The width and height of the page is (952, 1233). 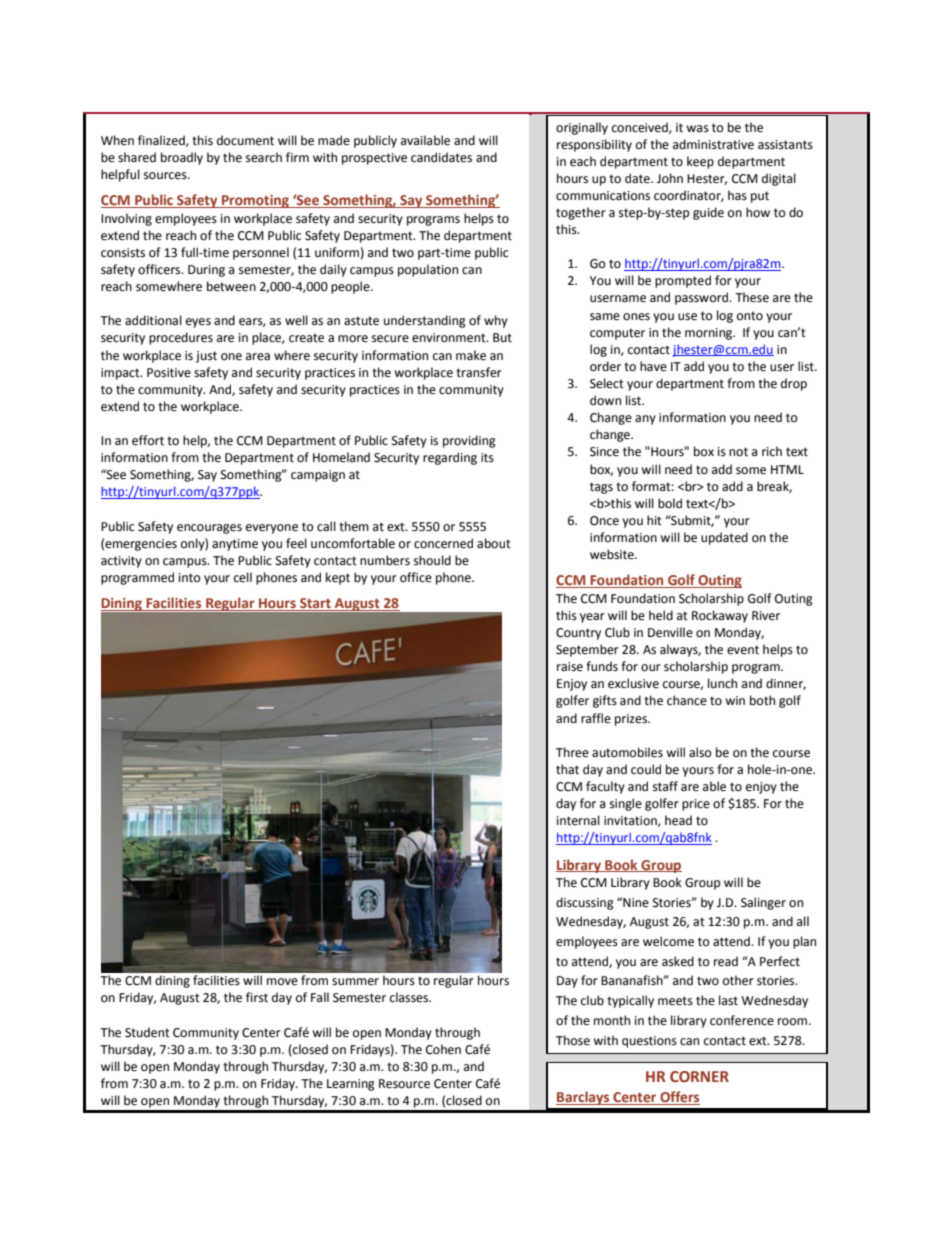 I want to click on Student, so click(x=147, y=1032).
